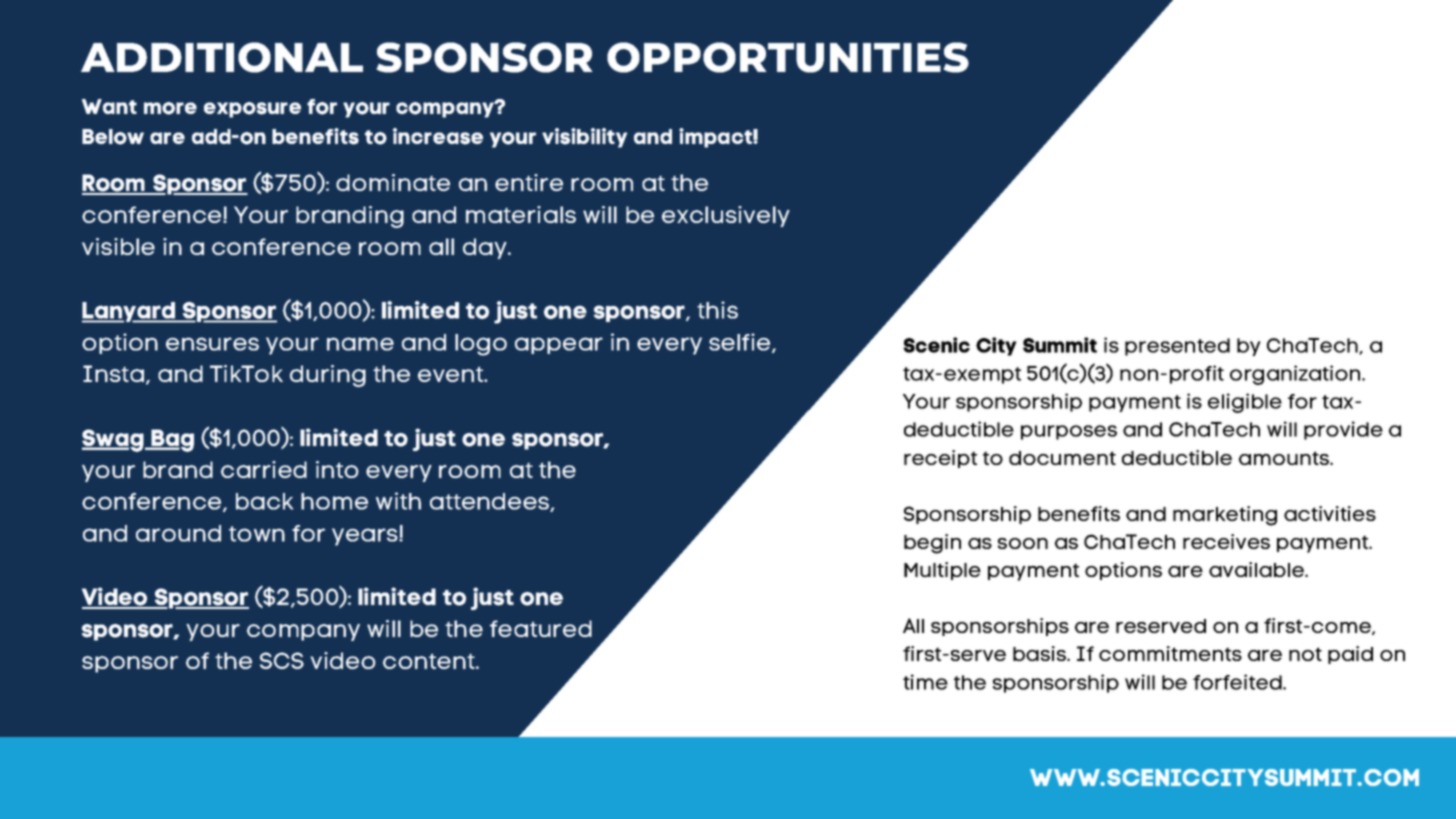  What do you see at coordinates (788, 57) in the image?
I see `OPPORTUNITIES` at bounding box center [788, 57].
